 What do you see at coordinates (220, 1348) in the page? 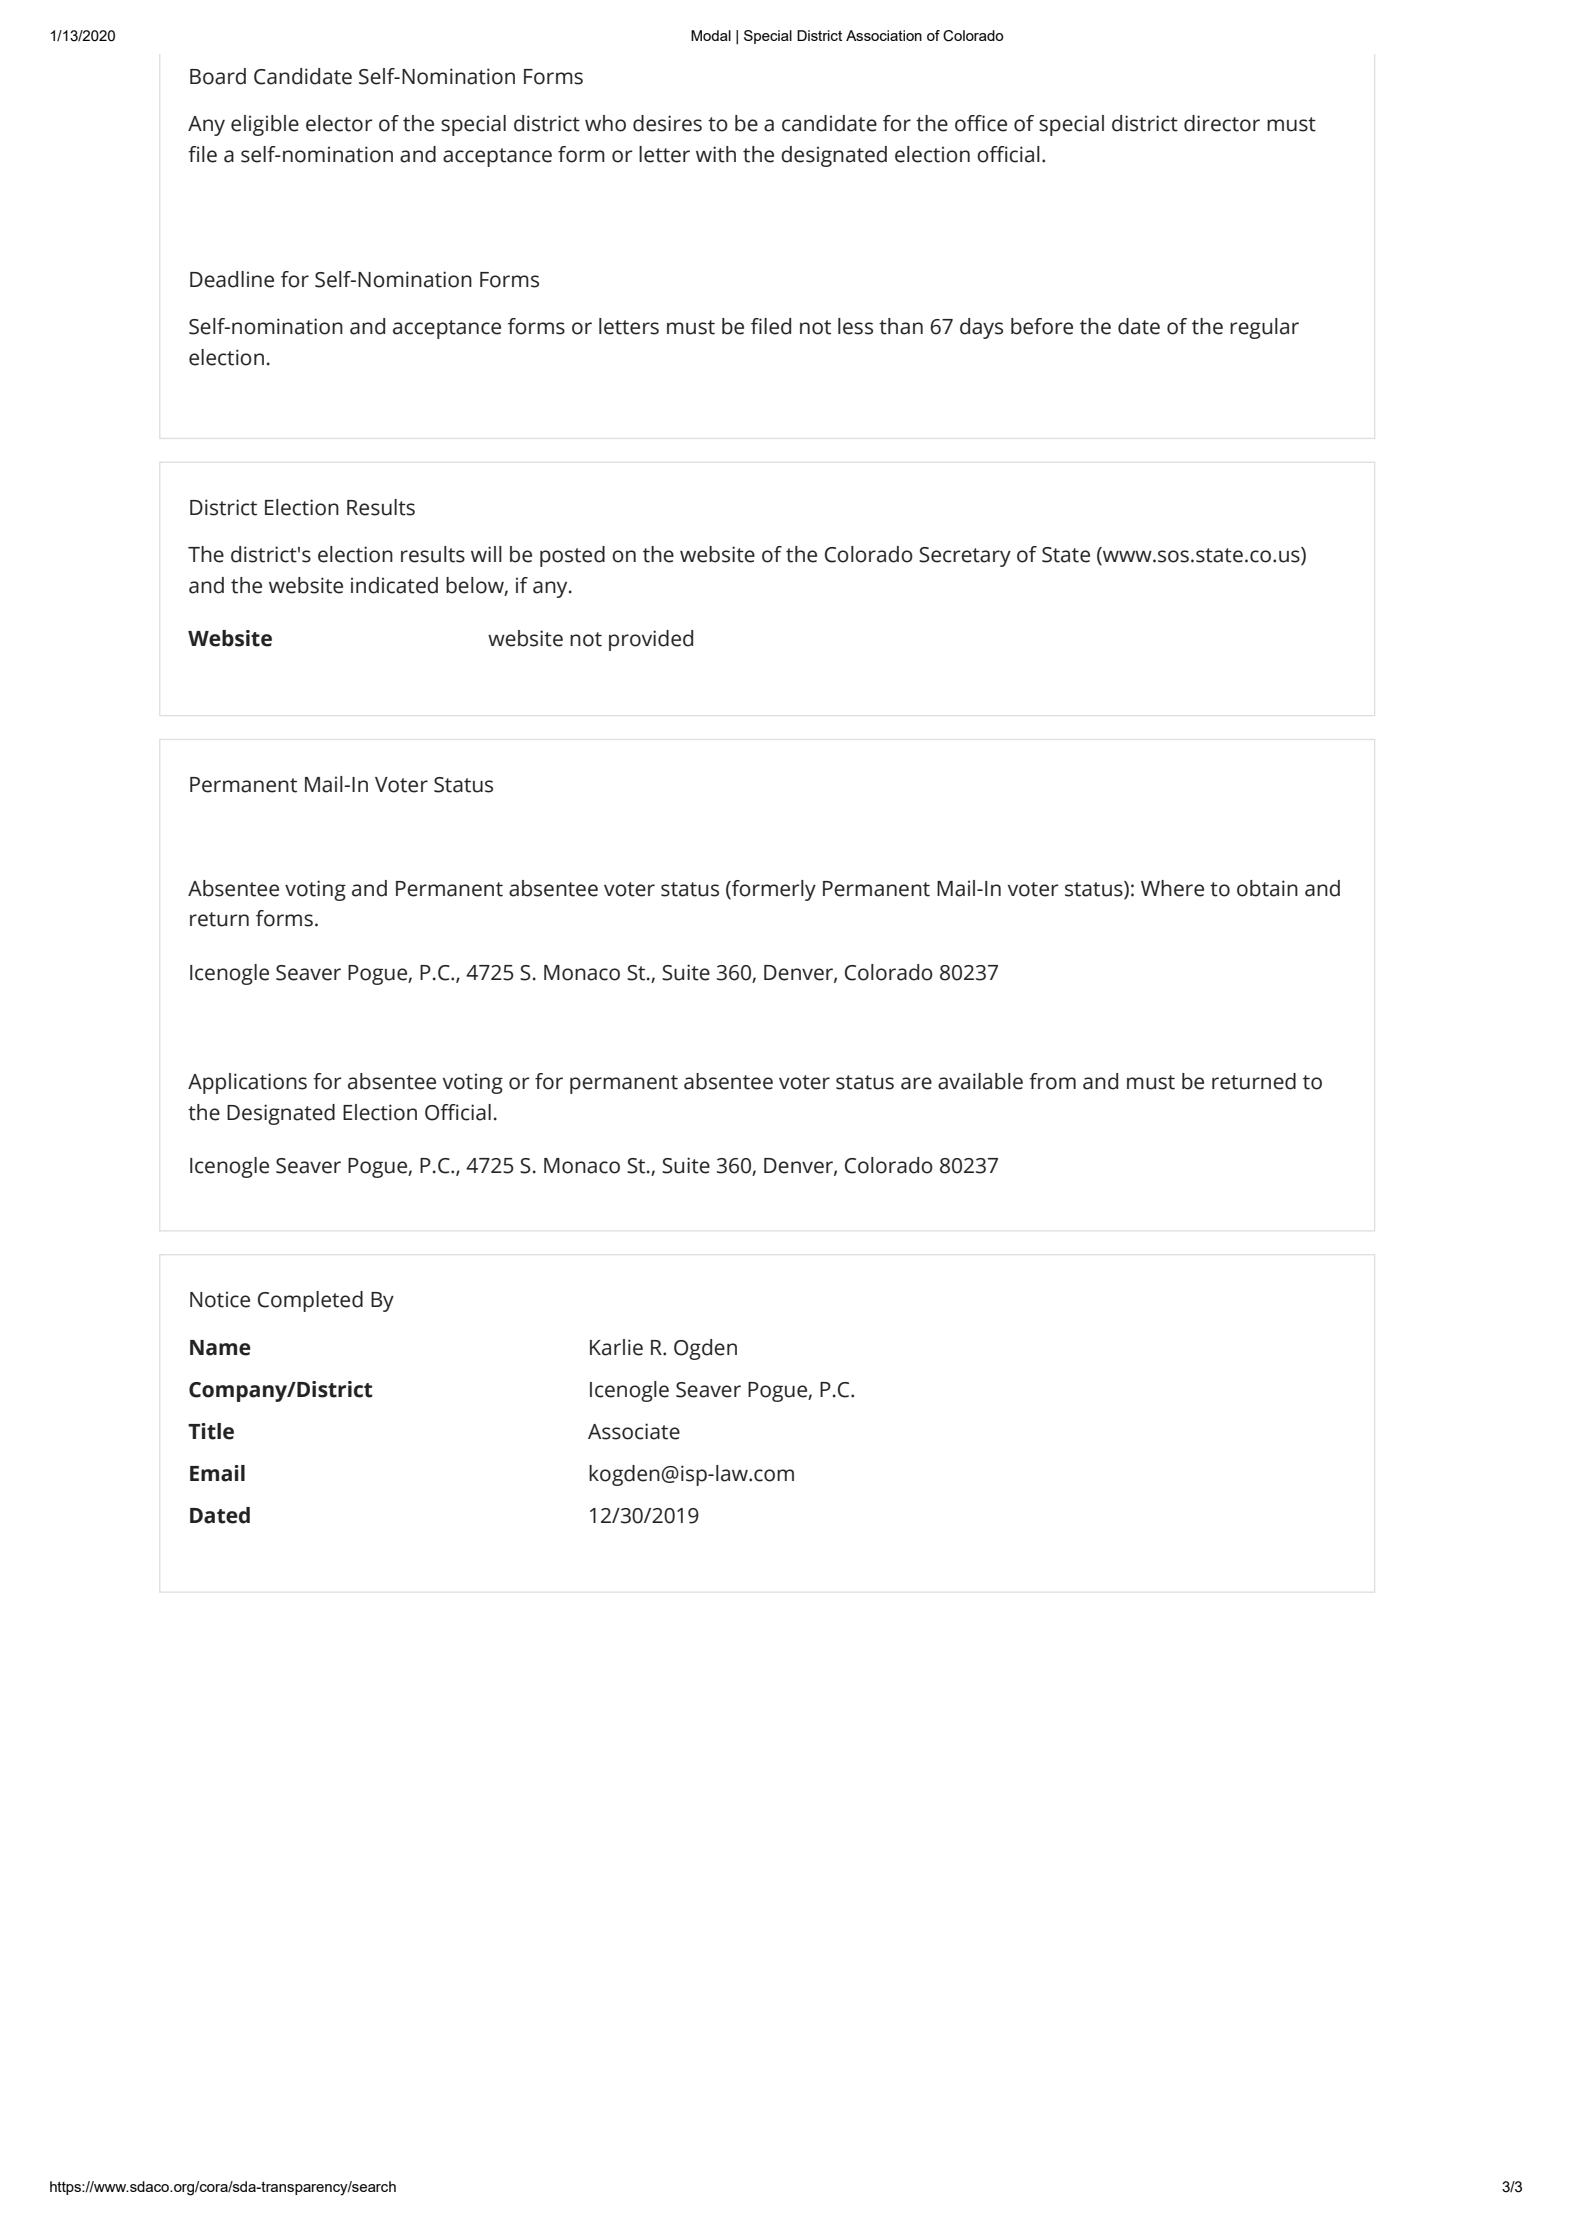
I see `Name` at bounding box center [220, 1348].
